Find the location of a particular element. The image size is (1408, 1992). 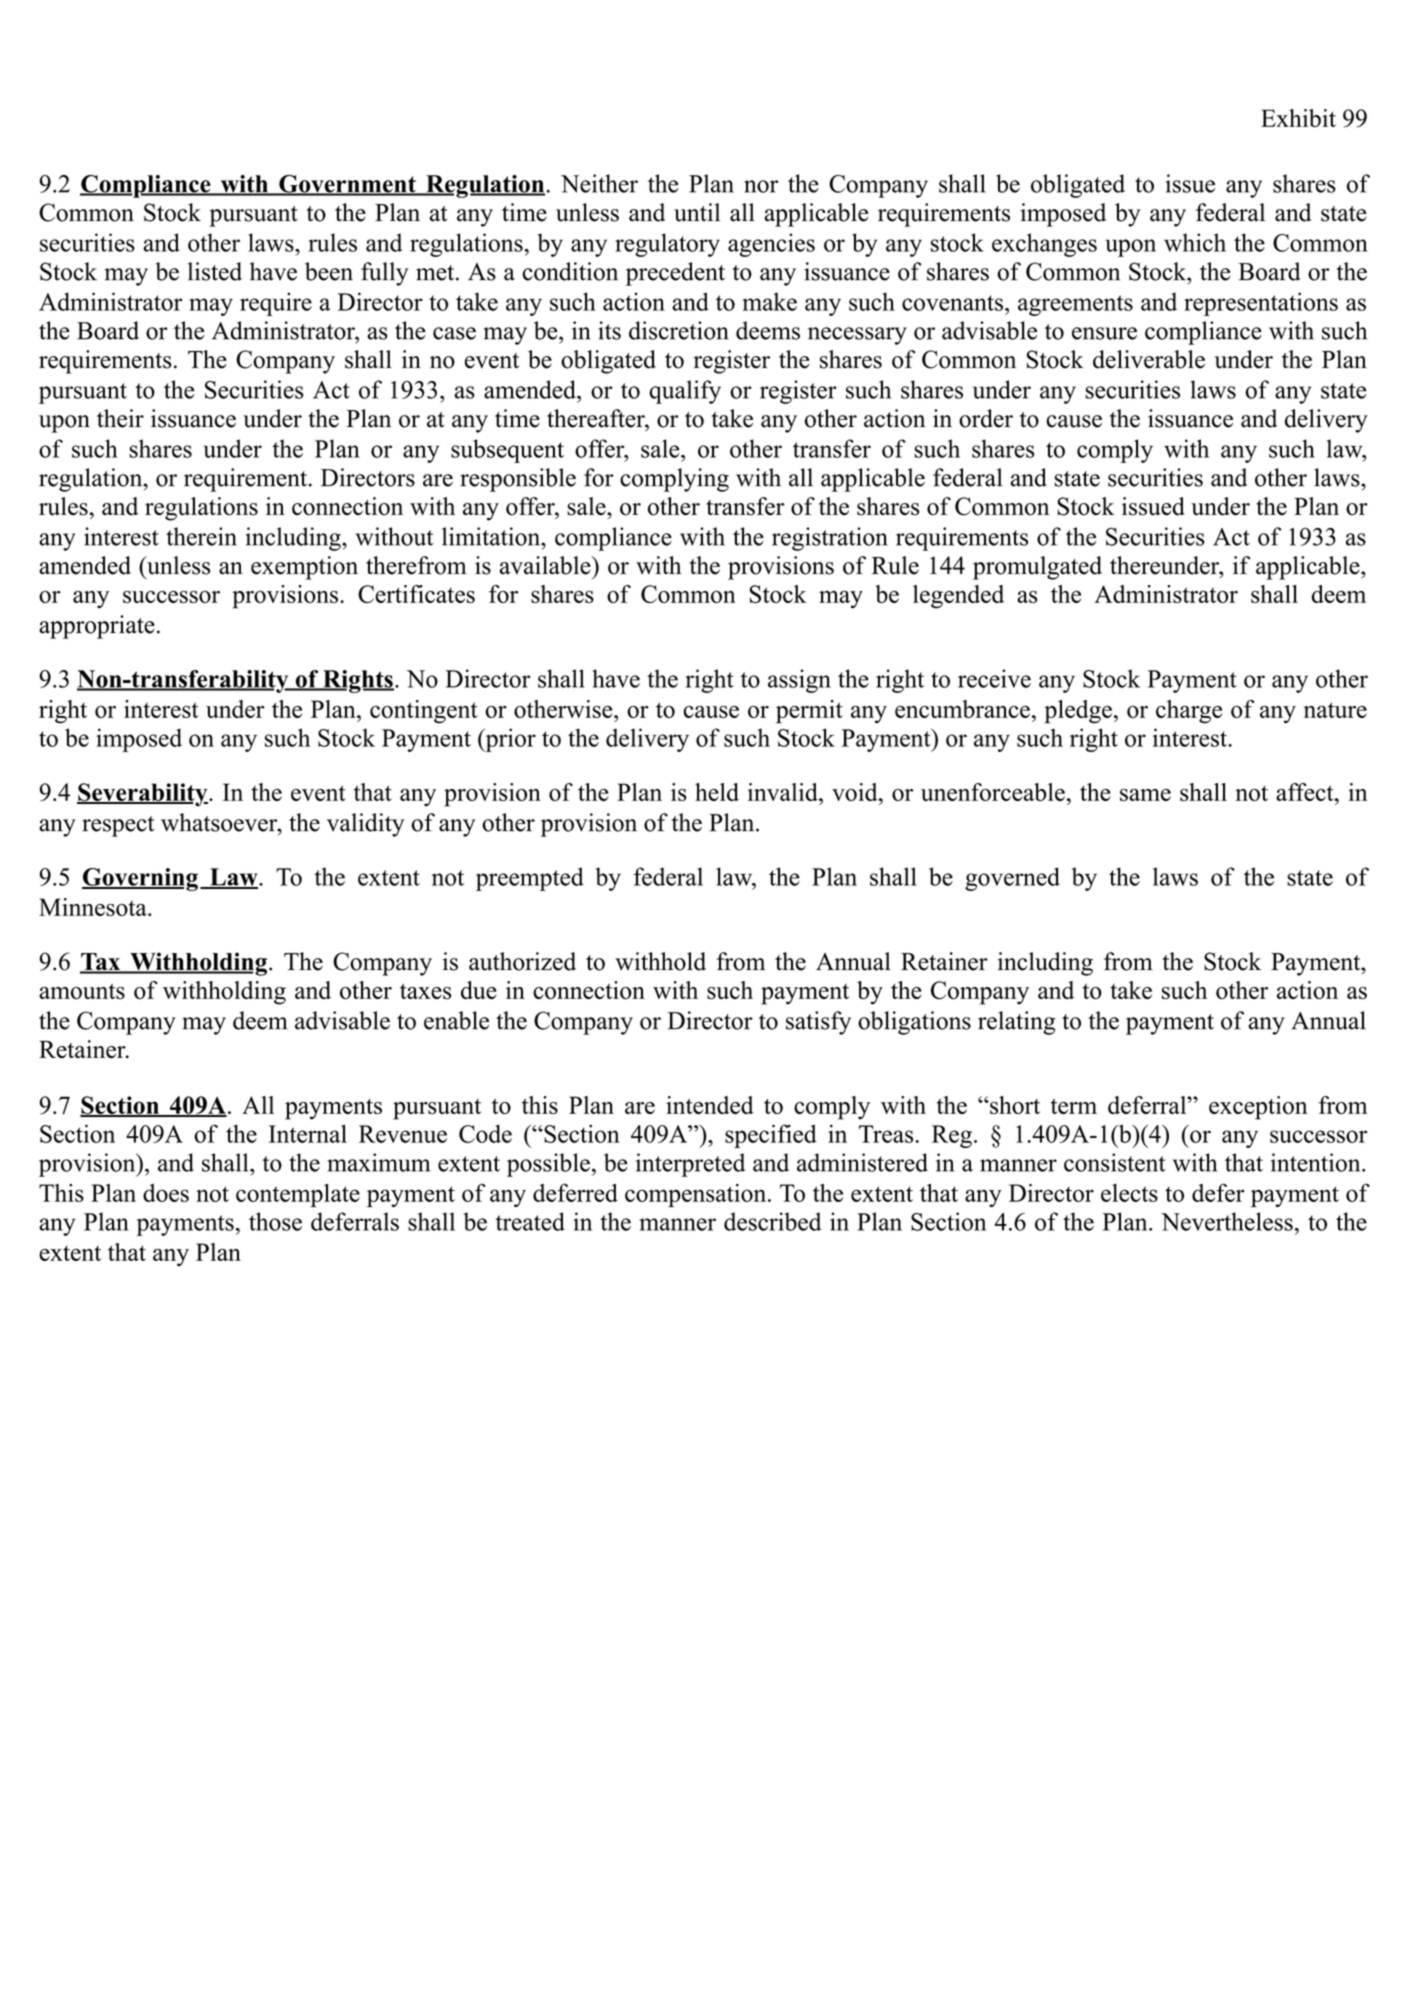

registration is located at coordinates (830, 539).
